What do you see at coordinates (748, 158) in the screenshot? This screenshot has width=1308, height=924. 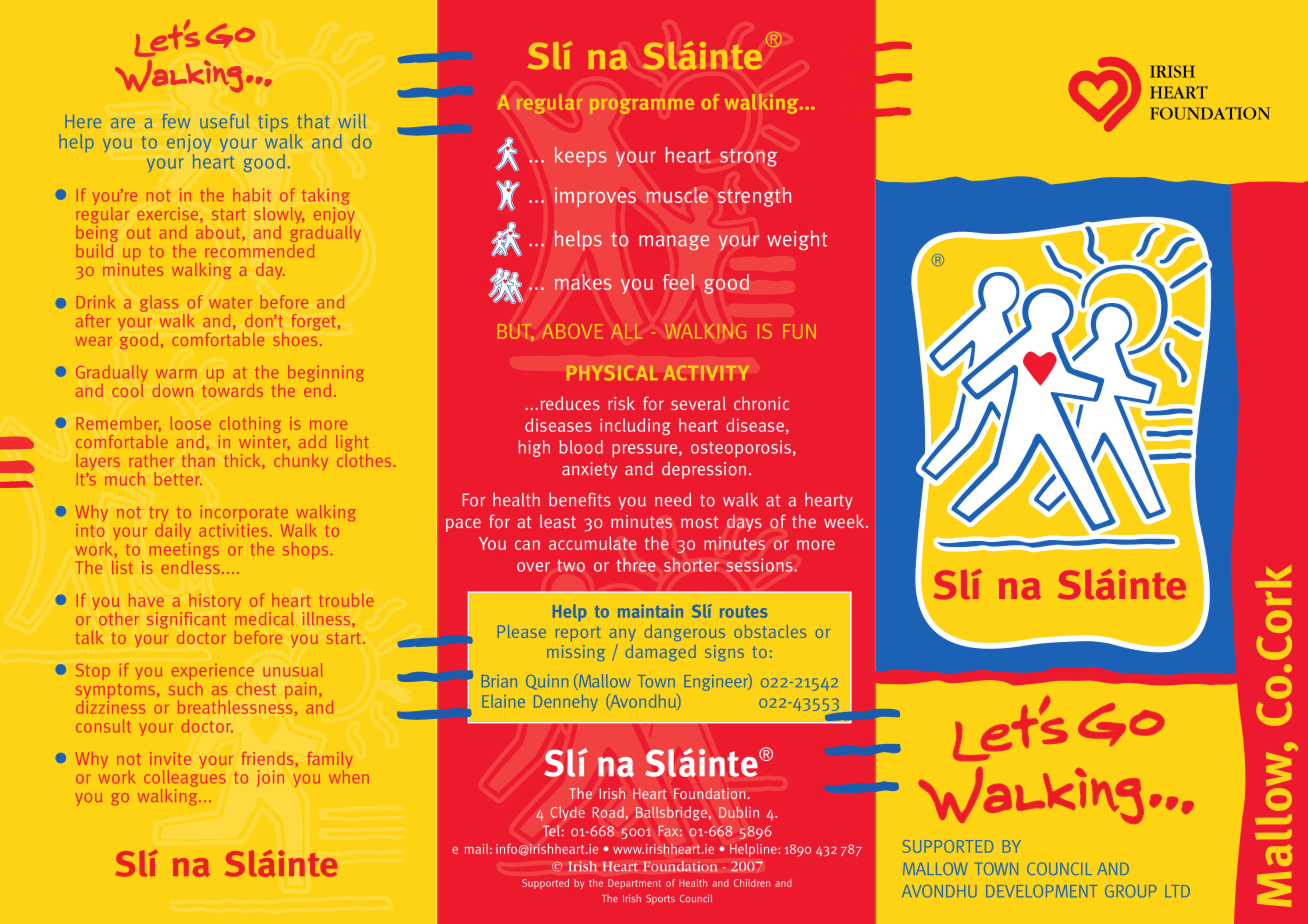 I see `strong` at bounding box center [748, 158].
